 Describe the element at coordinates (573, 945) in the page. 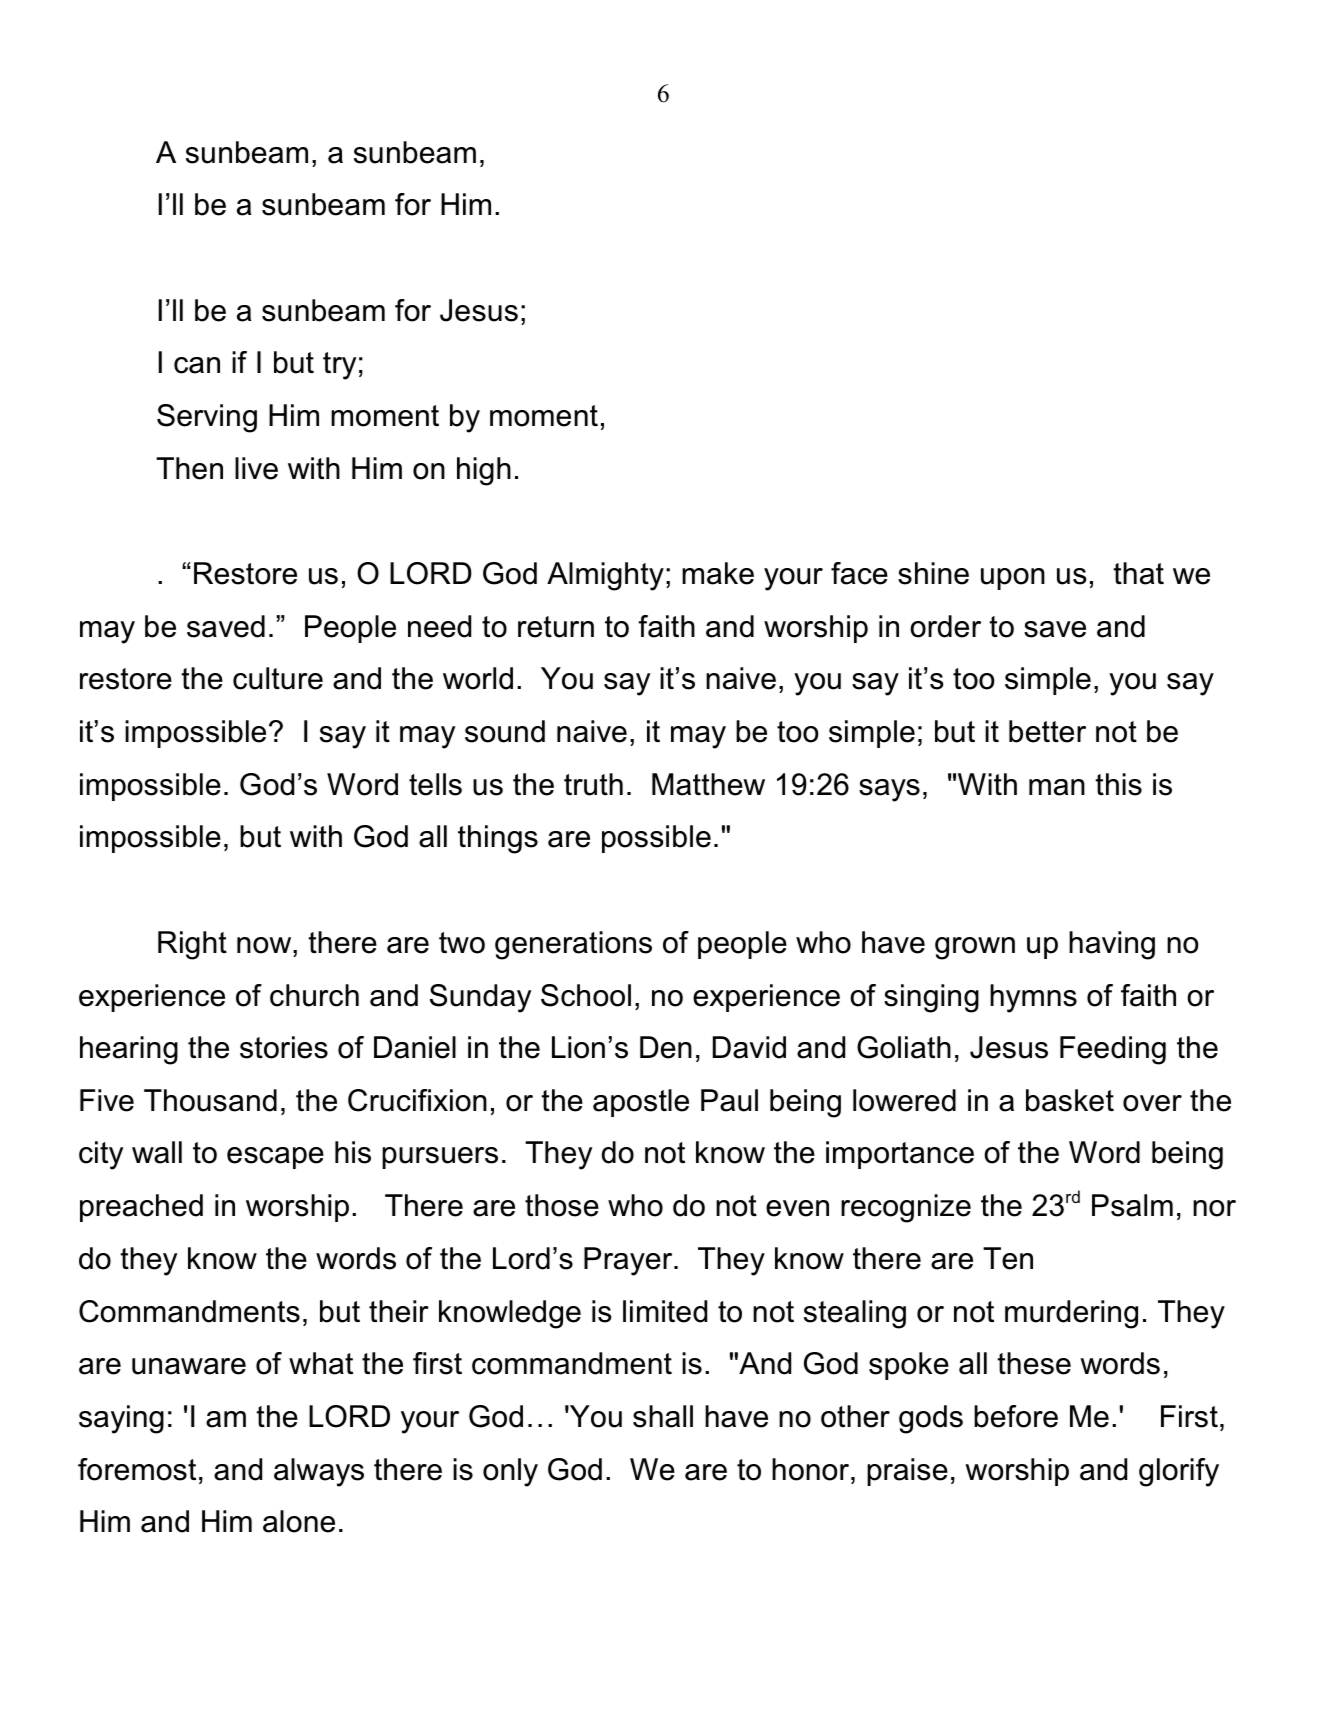

I see `generations` at that location.
